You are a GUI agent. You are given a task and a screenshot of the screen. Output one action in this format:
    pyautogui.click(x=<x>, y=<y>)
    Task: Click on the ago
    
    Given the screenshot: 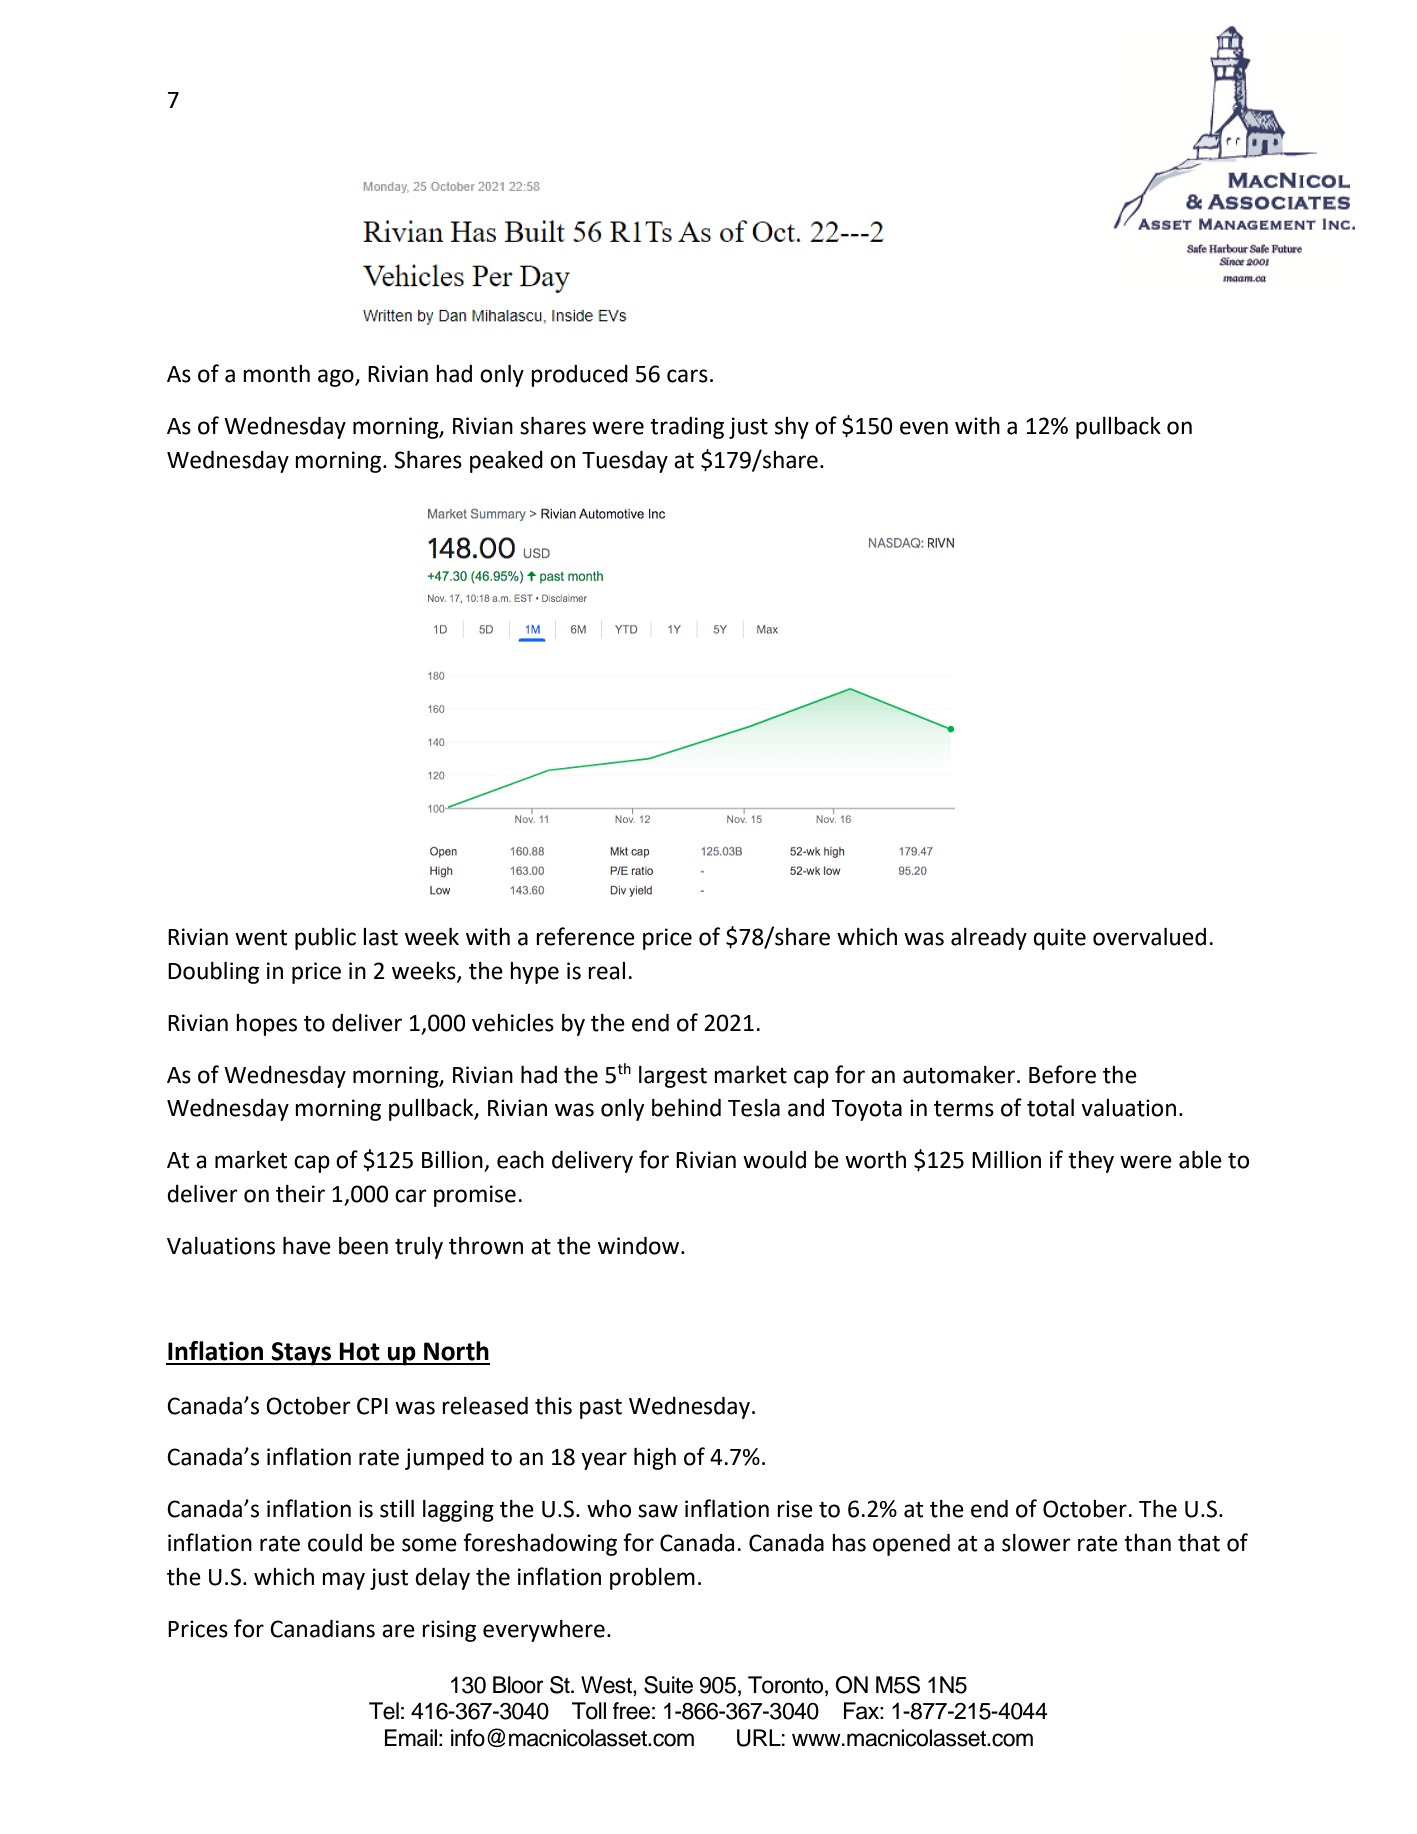 What is the action you would take?
    pyautogui.click(x=337, y=378)
